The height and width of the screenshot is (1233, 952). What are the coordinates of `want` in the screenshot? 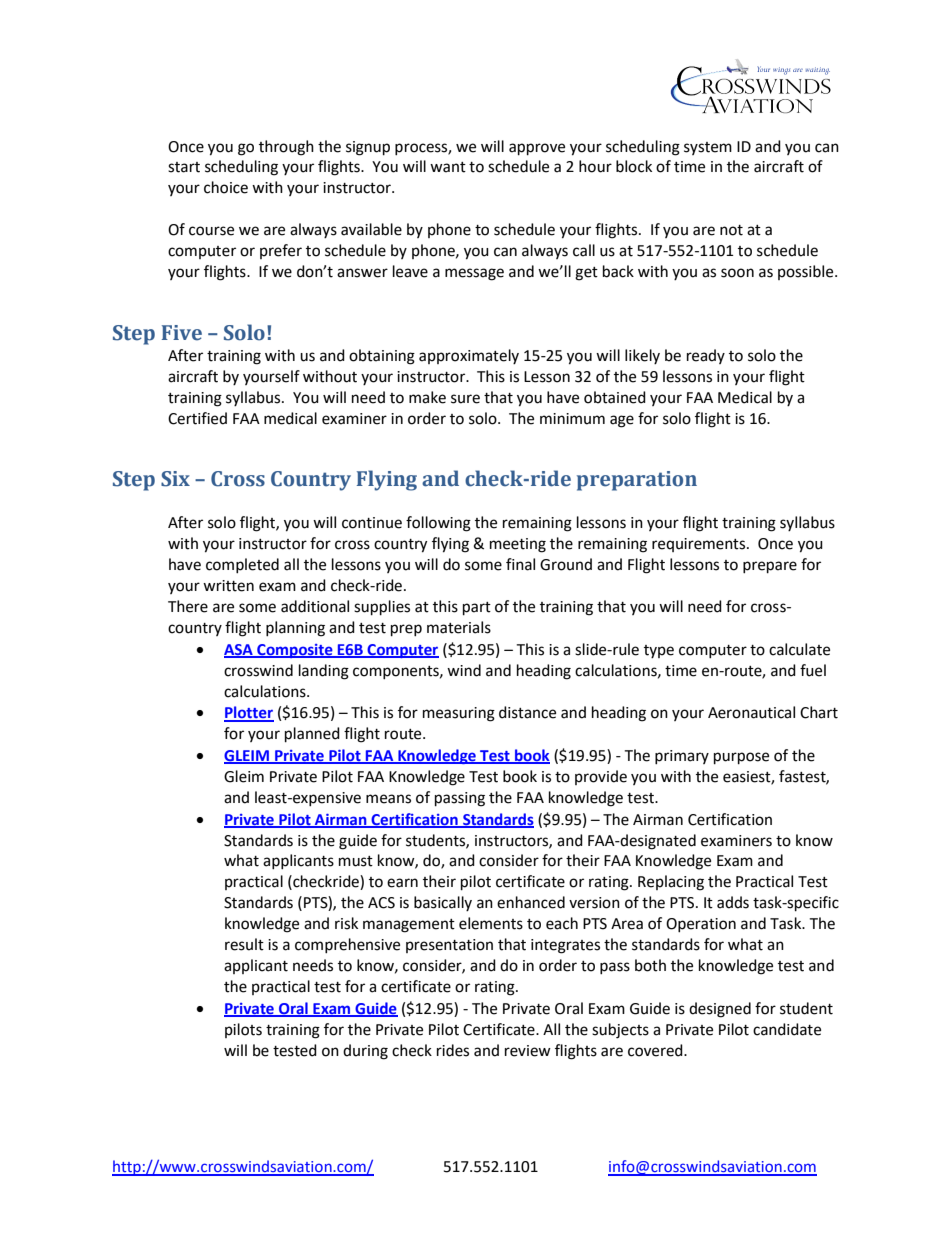 It's located at (448, 167).
